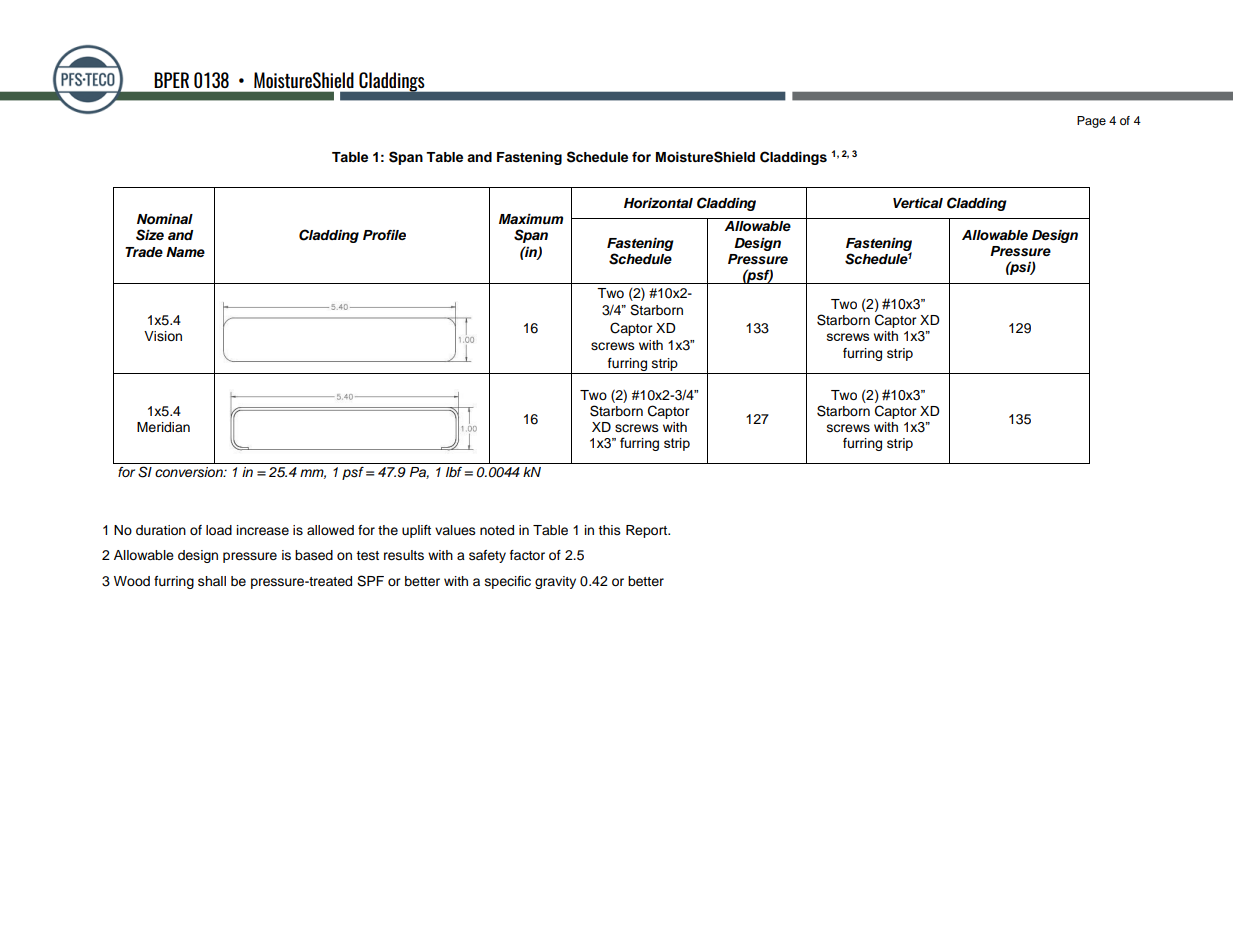 Image resolution: width=1233 pixels, height=952 pixels. What do you see at coordinates (555, 582) in the screenshot?
I see `gravity` at bounding box center [555, 582].
